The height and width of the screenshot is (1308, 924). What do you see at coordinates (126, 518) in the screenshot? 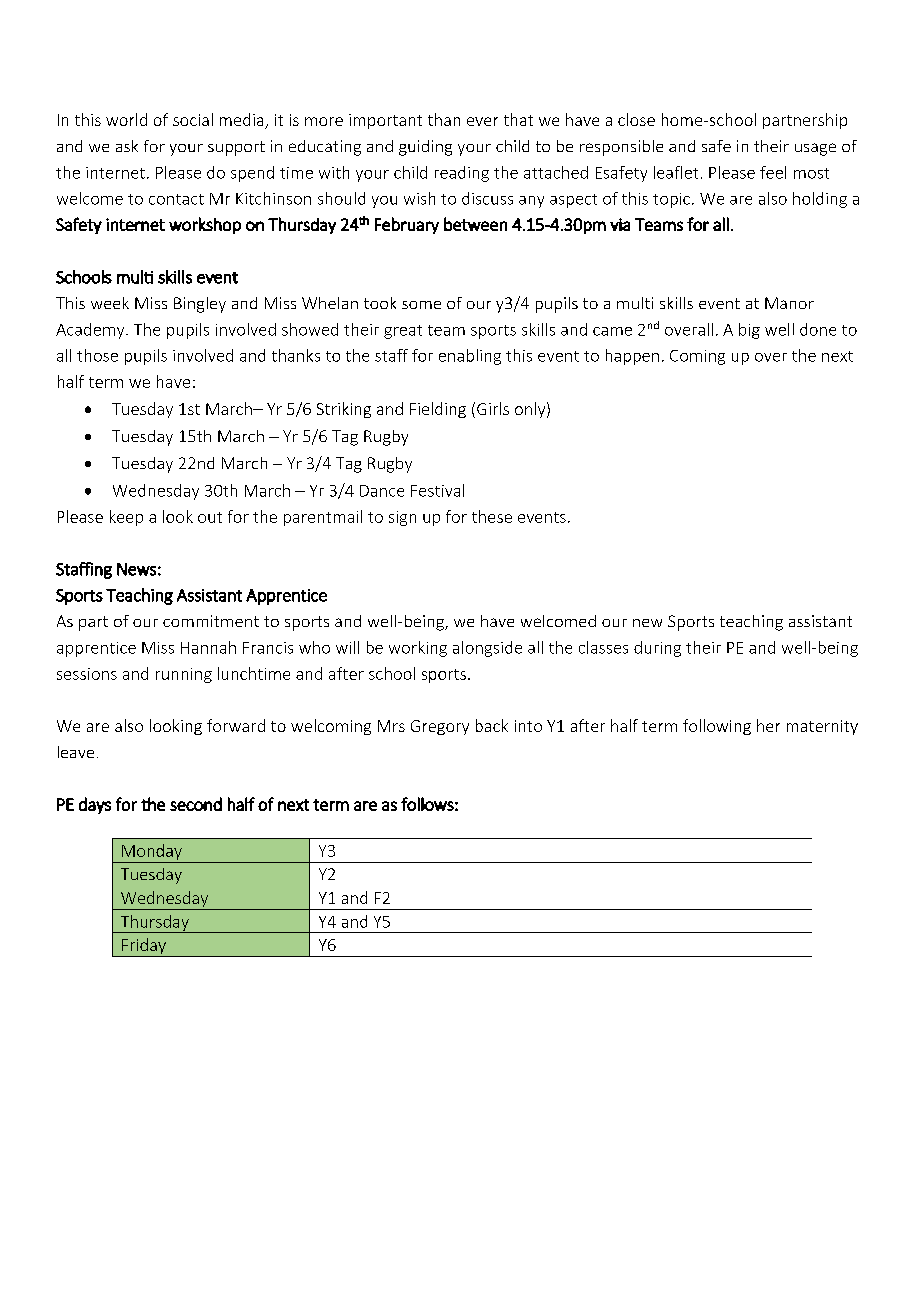
I see `keep` at bounding box center [126, 518].
